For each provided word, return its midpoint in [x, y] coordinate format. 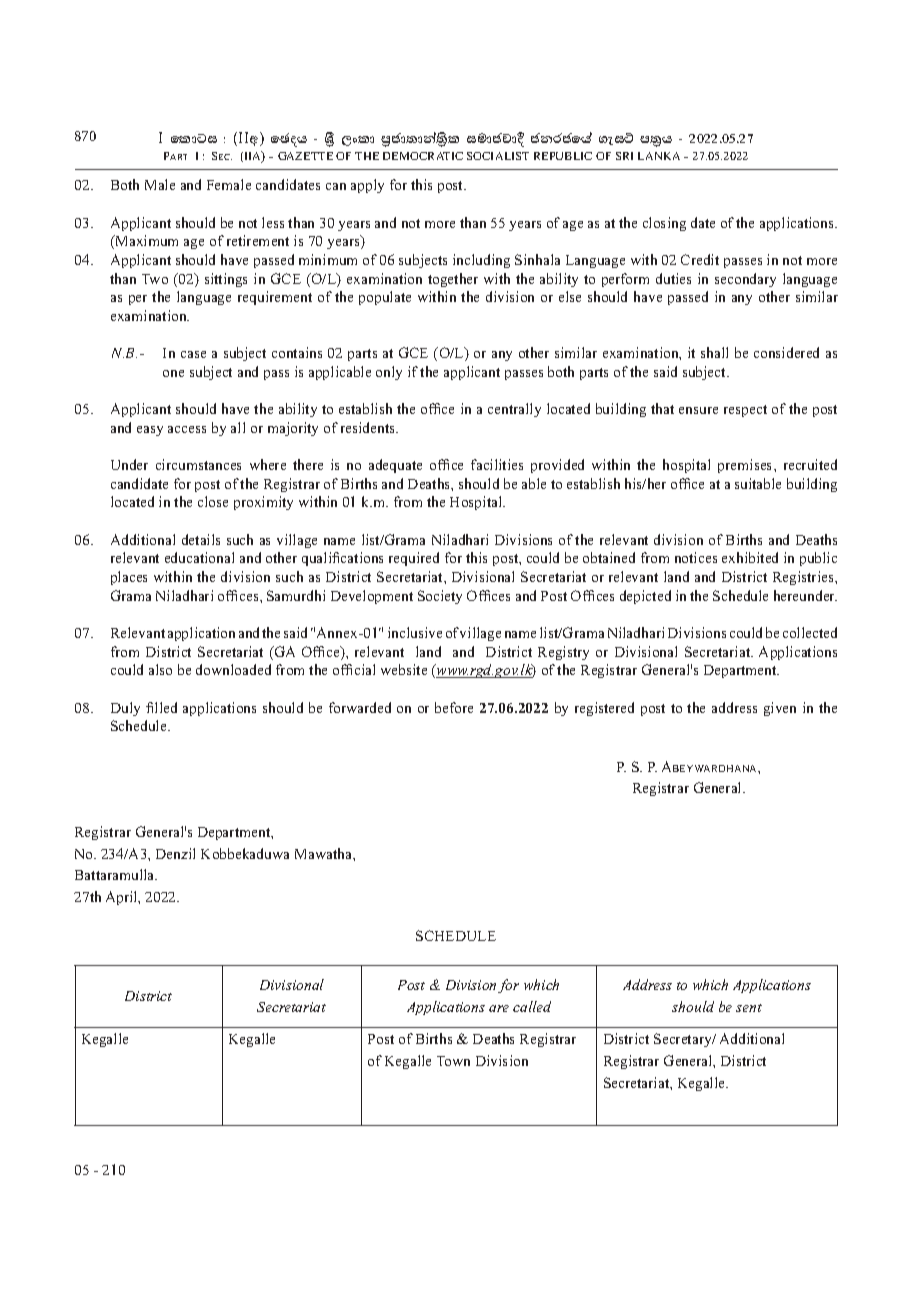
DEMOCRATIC [423, 156]
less [273, 222]
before [454, 707]
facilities [497, 464]
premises [746, 466]
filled [161, 707]
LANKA [659, 156]
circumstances [198, 464]
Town [453, 1061]
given [780, 709]
